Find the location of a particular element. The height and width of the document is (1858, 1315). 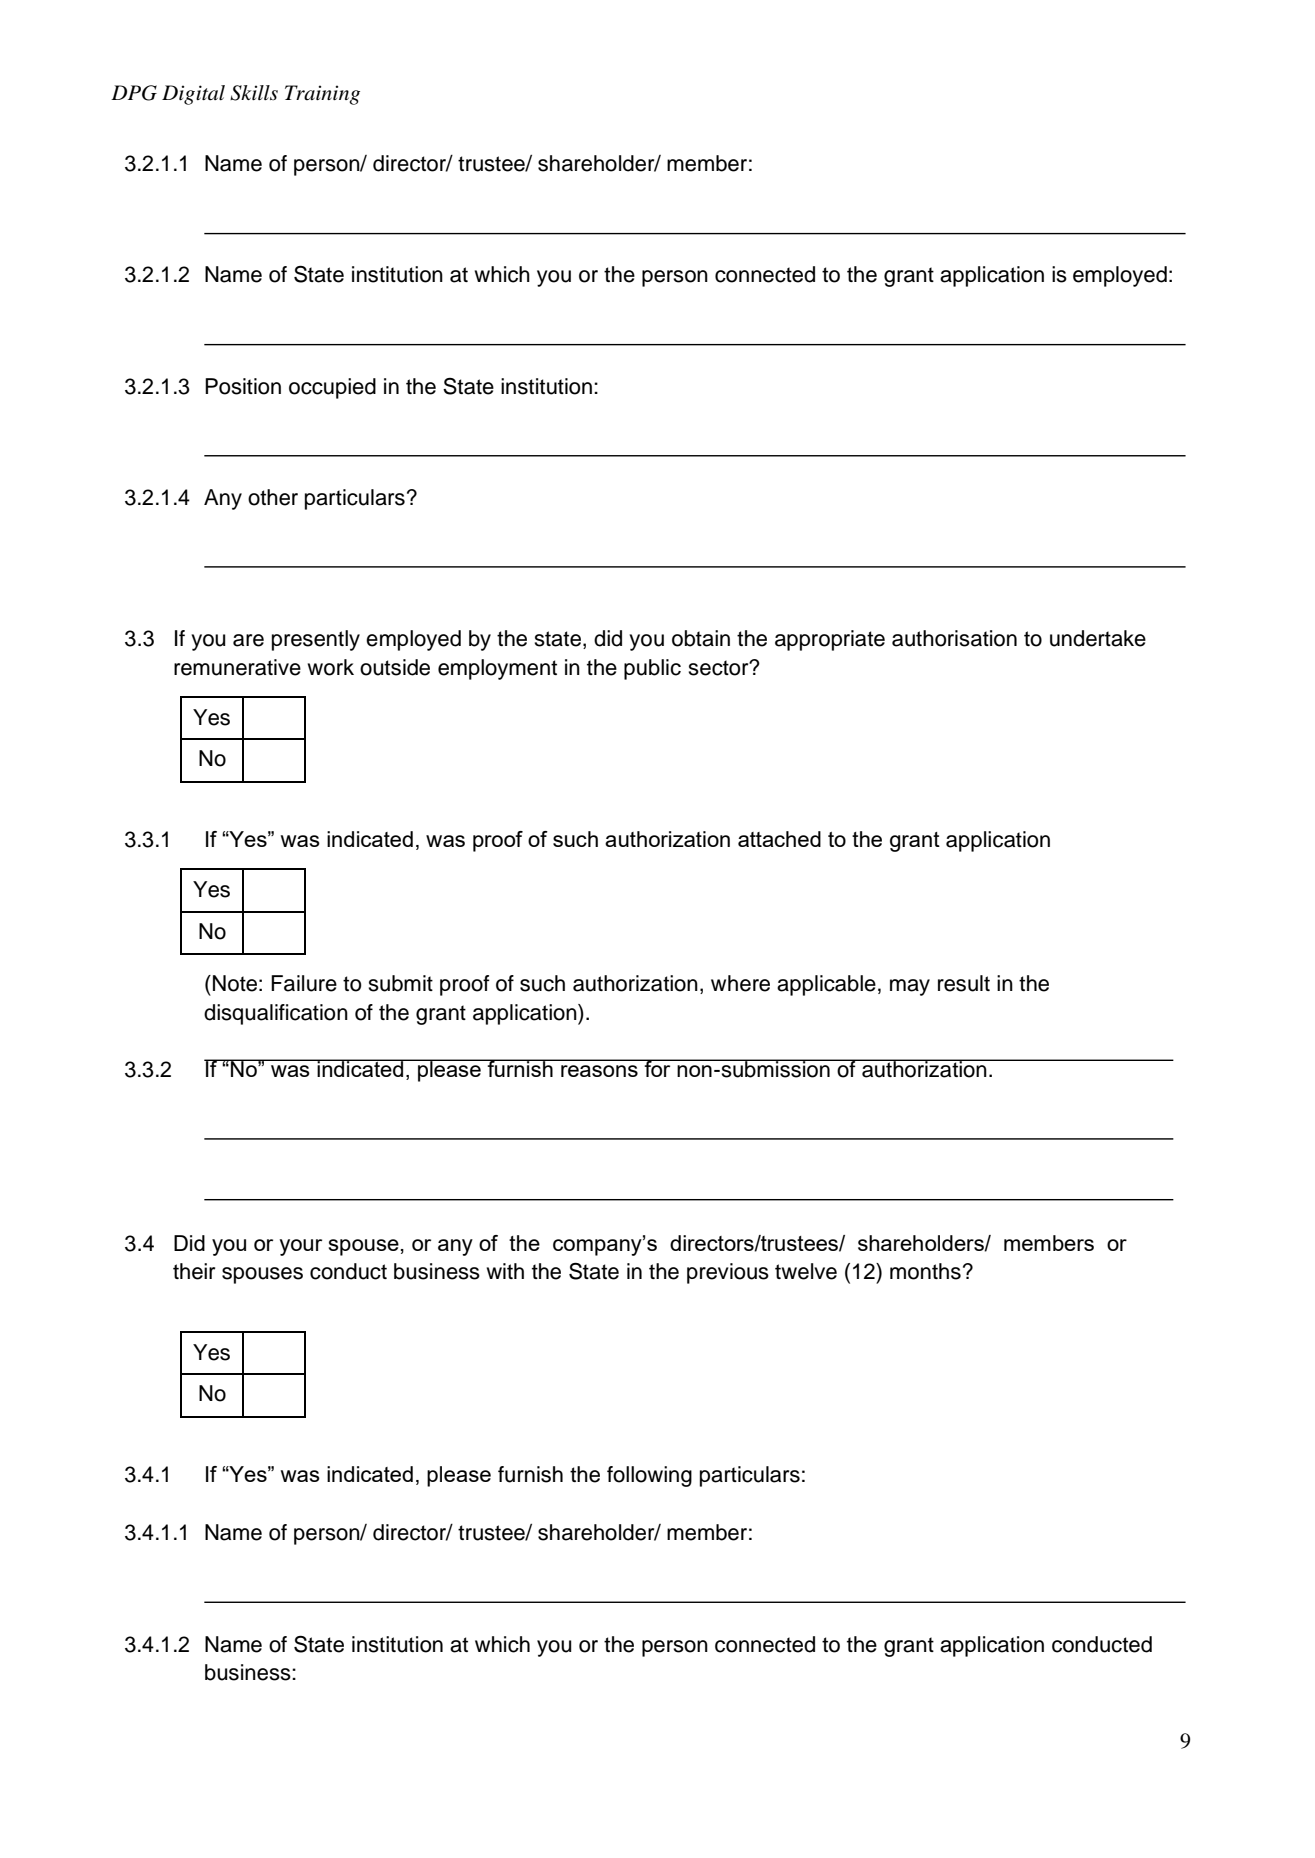

following is located at coordinates (649, 1476).
